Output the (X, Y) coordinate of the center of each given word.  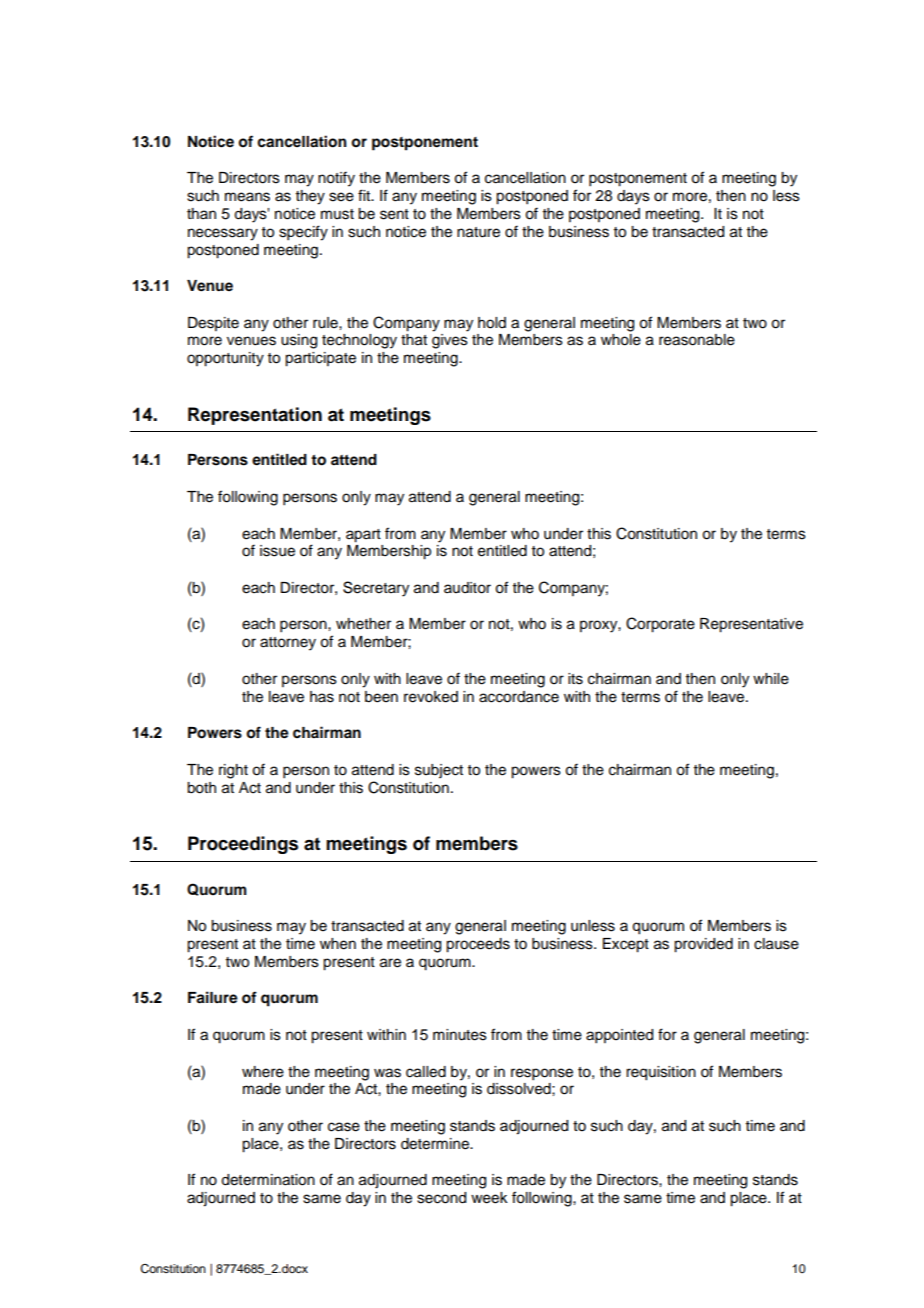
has (322, 697)
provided (703, 945)
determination (268, 1180)
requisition (661, 1073)
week (489, 1198)
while (771, 679)
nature (478, 232)
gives (450, 341)
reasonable (697, 340)
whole (621, 340)
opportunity (225, 359)
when (338, 944)
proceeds (478, 945)
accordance (519, 697)
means (247, 197)
